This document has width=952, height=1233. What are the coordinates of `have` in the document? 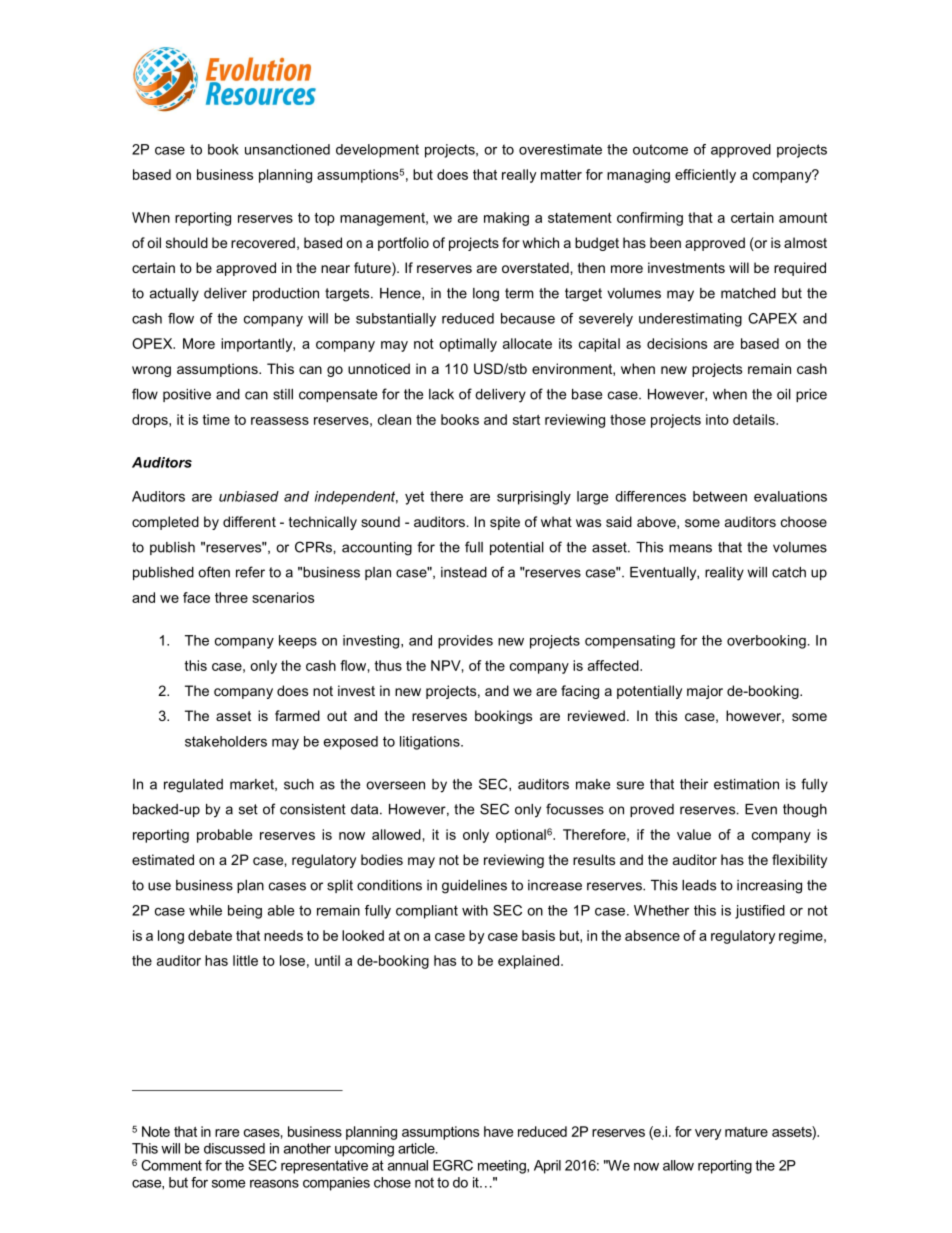 It's located at (498, 1131).
